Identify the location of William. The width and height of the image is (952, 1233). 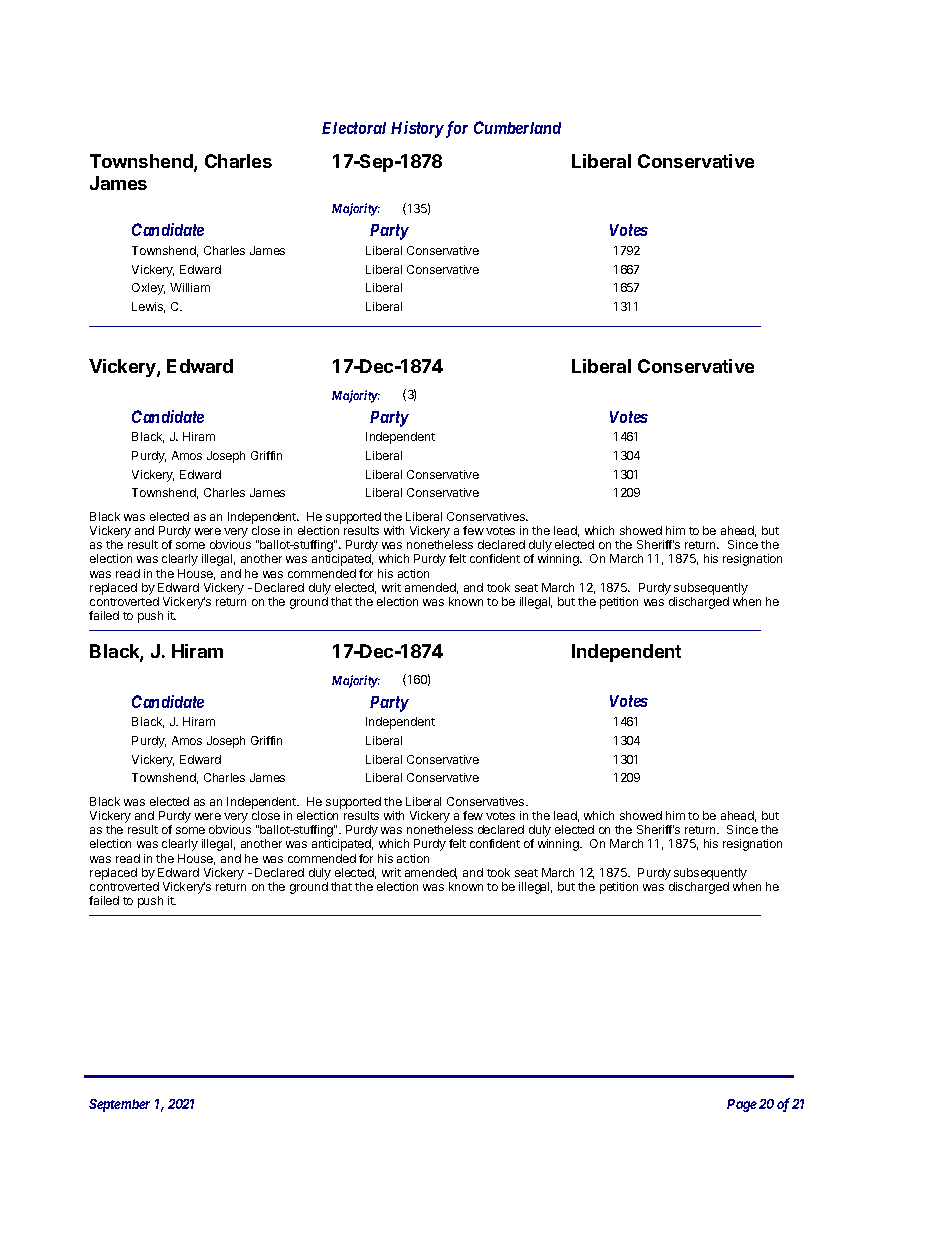
(190, 287).
